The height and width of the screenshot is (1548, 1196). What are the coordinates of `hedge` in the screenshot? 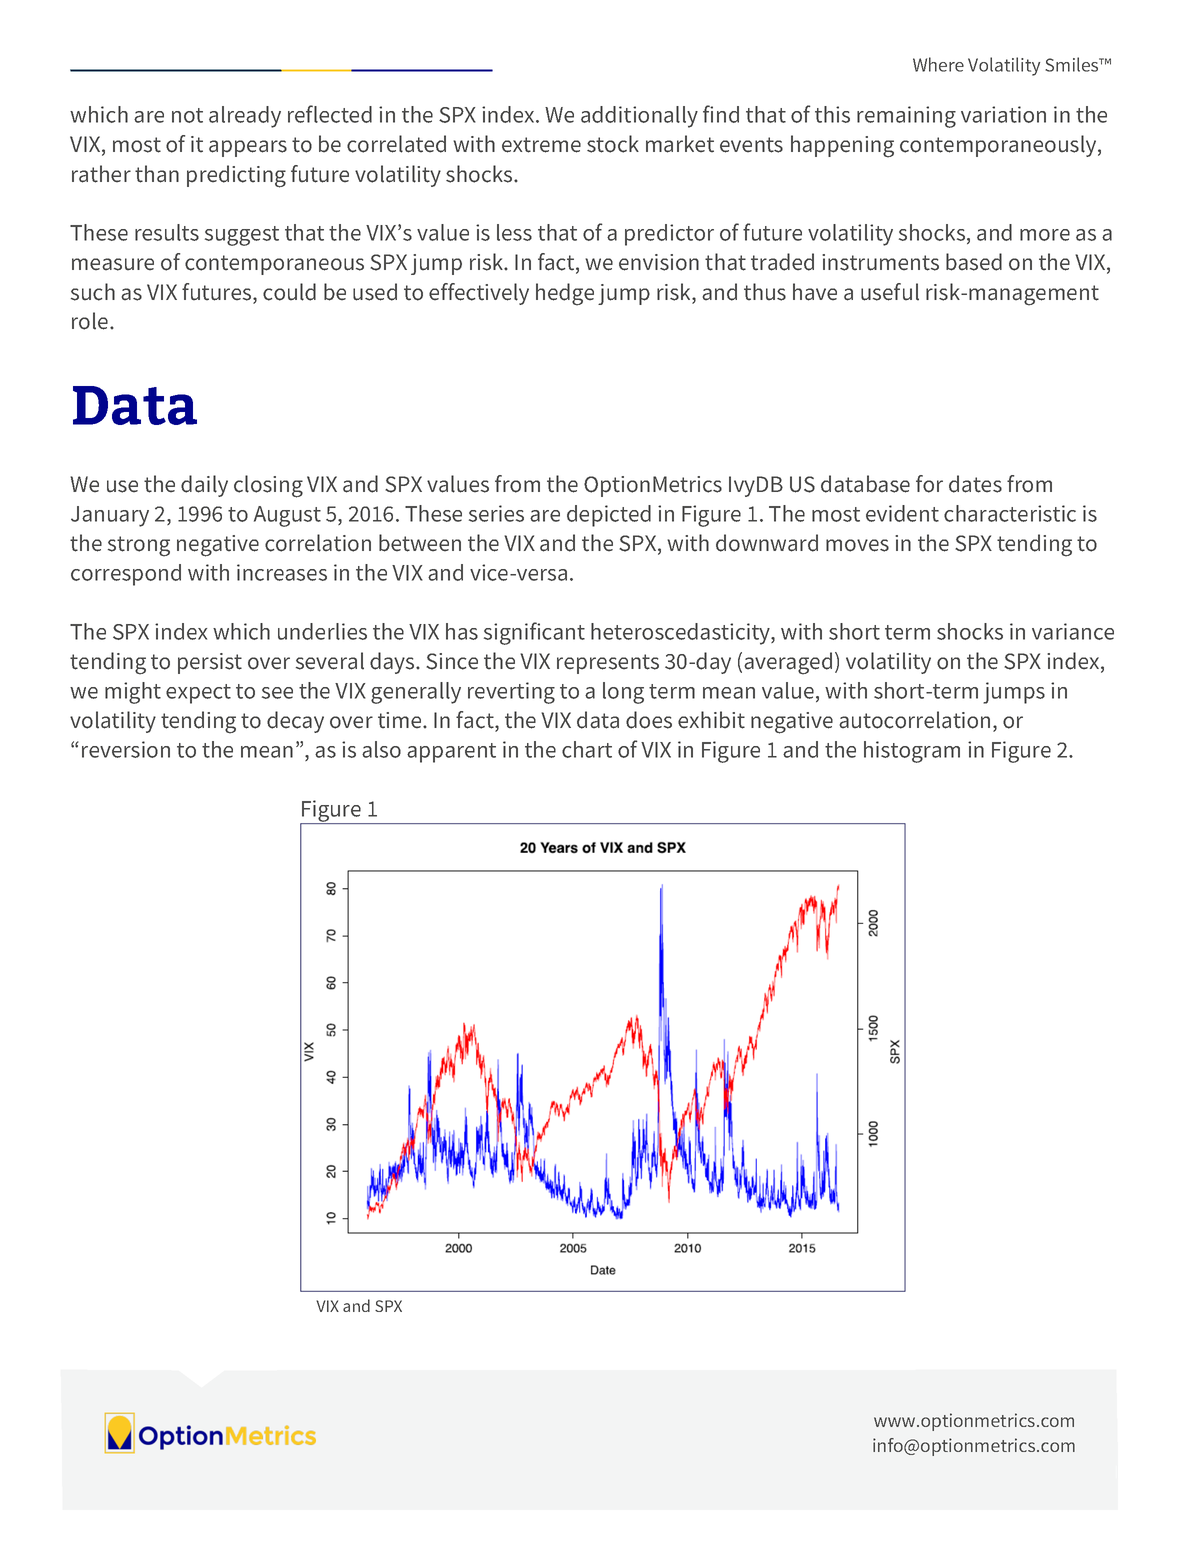 It's located at (565, 294).
